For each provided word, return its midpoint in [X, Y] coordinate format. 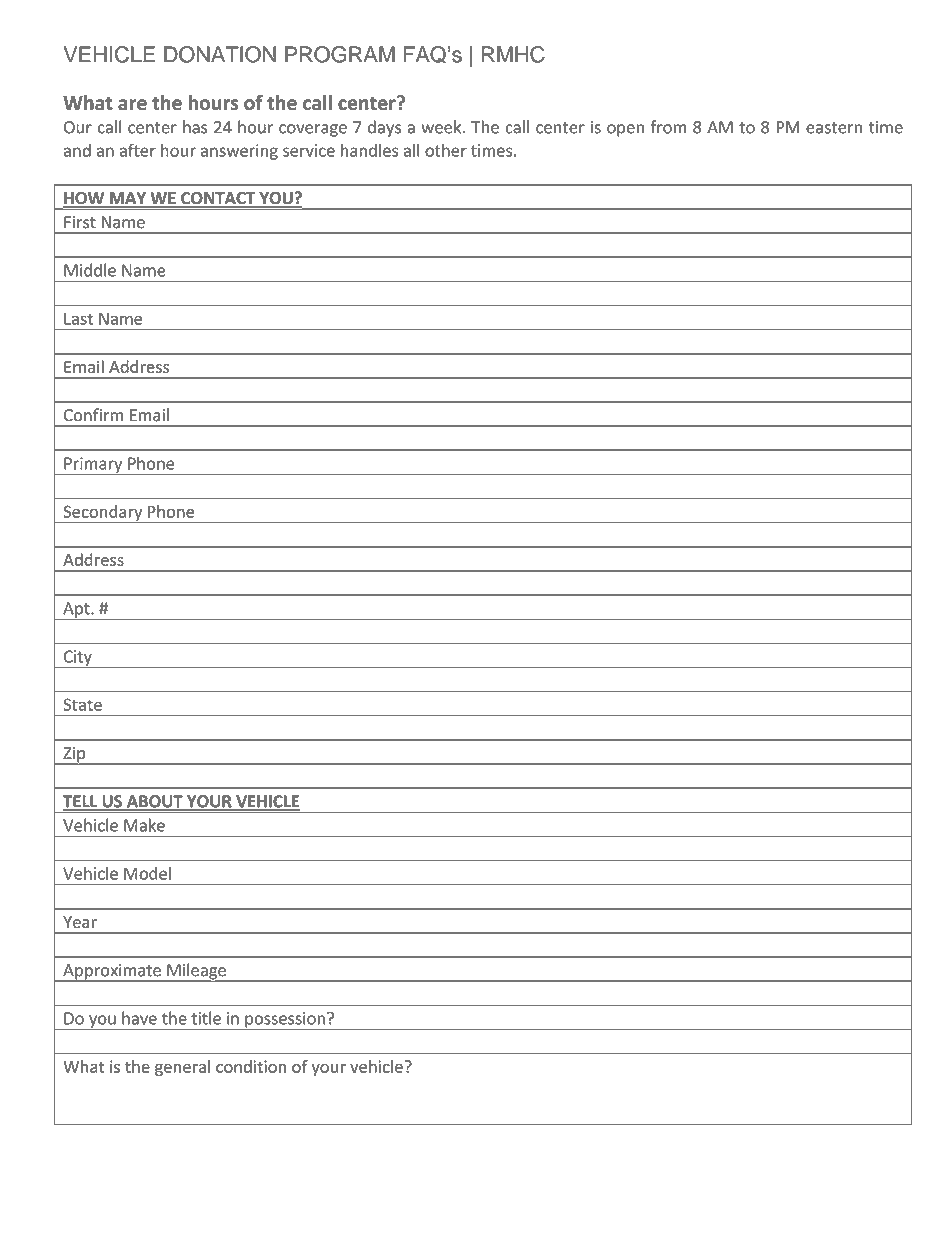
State [82, 704]
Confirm [93, 415]
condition [251, 1066]
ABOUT [154, 802]
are [132, 104]
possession [285, 1021]
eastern [834, 128]
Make [144, 825]
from [668, 127]
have [139, 1018]
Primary [93, 466]
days [384, 128]
